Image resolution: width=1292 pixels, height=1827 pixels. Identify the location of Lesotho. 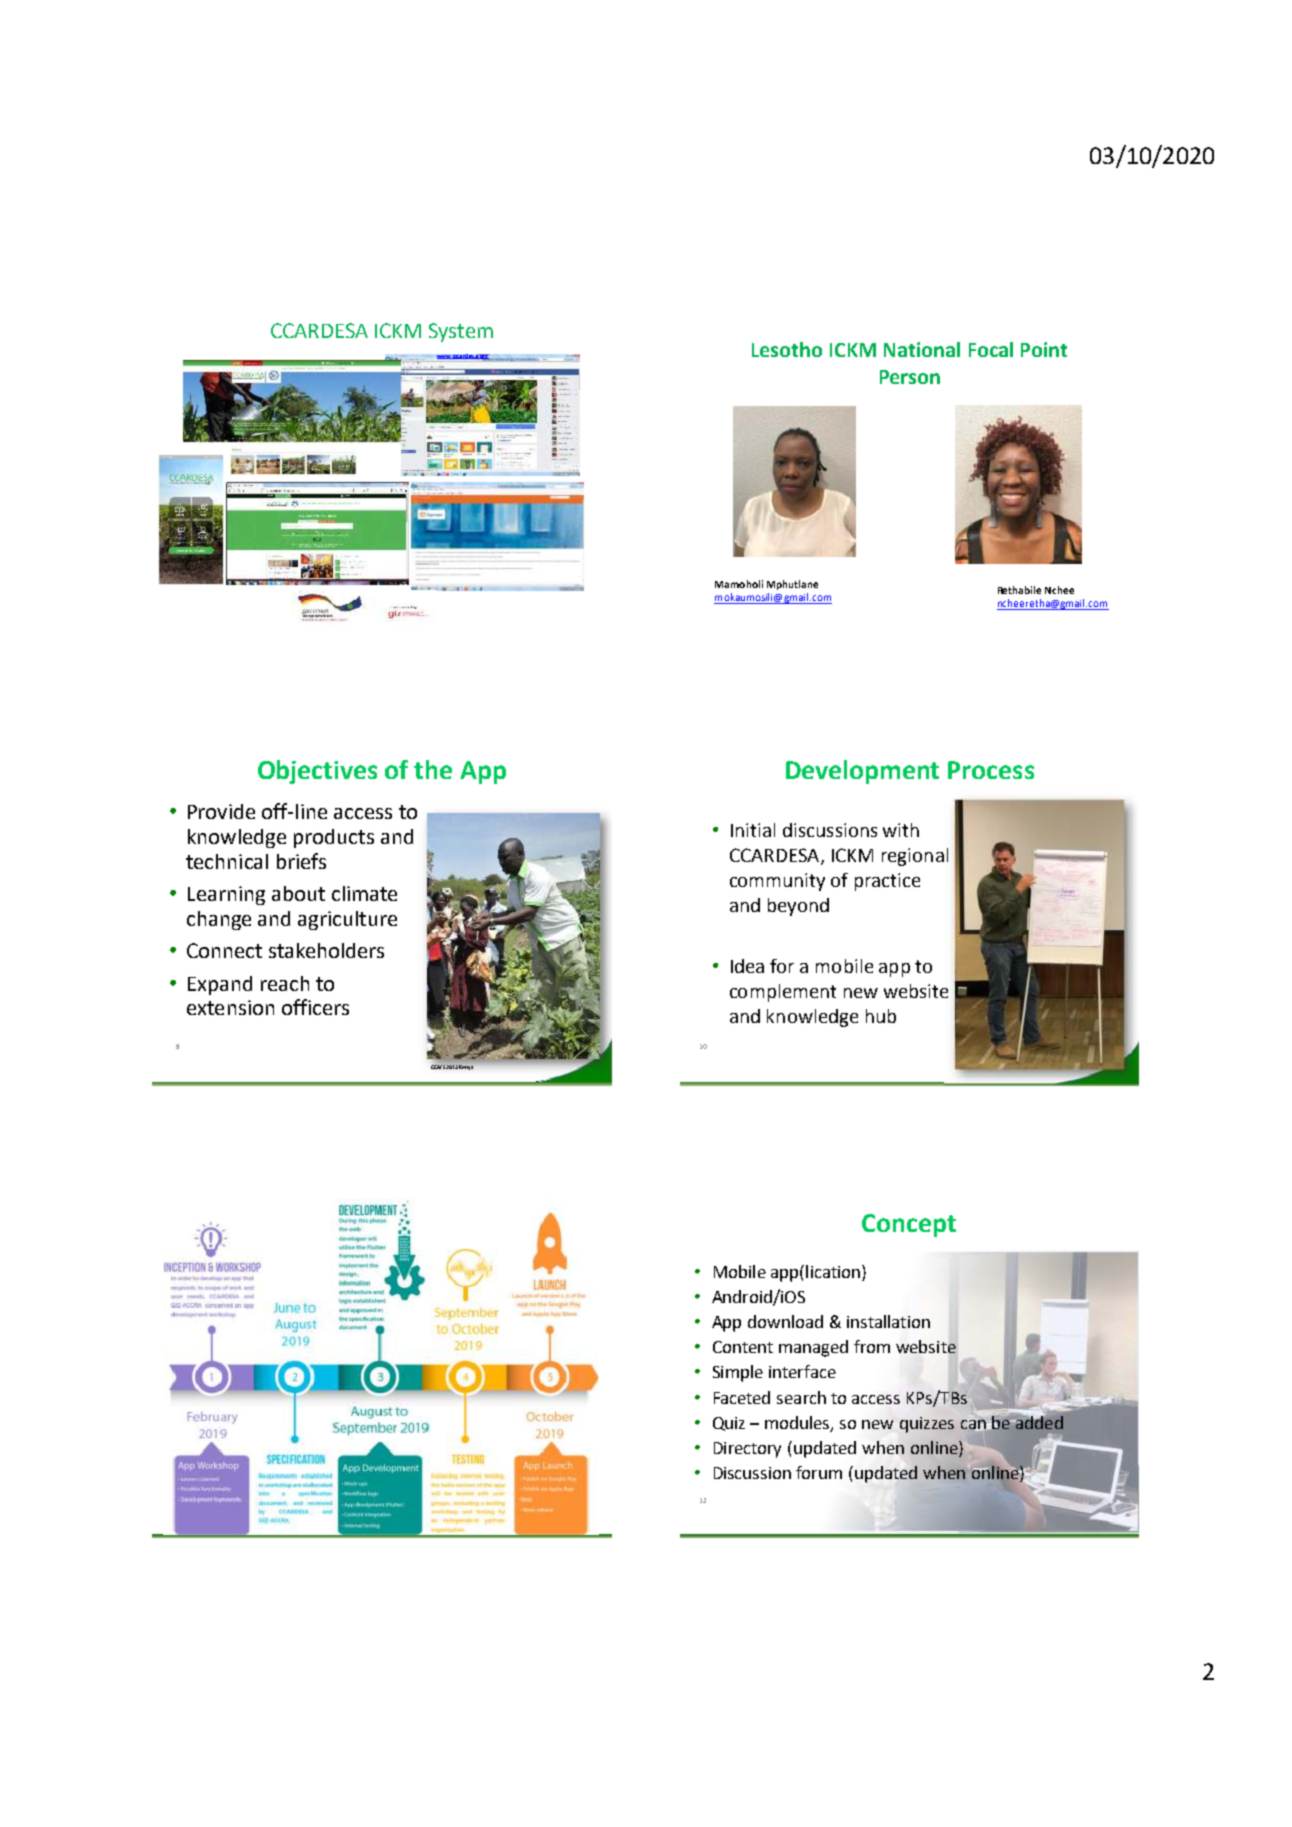
(787, 349).
